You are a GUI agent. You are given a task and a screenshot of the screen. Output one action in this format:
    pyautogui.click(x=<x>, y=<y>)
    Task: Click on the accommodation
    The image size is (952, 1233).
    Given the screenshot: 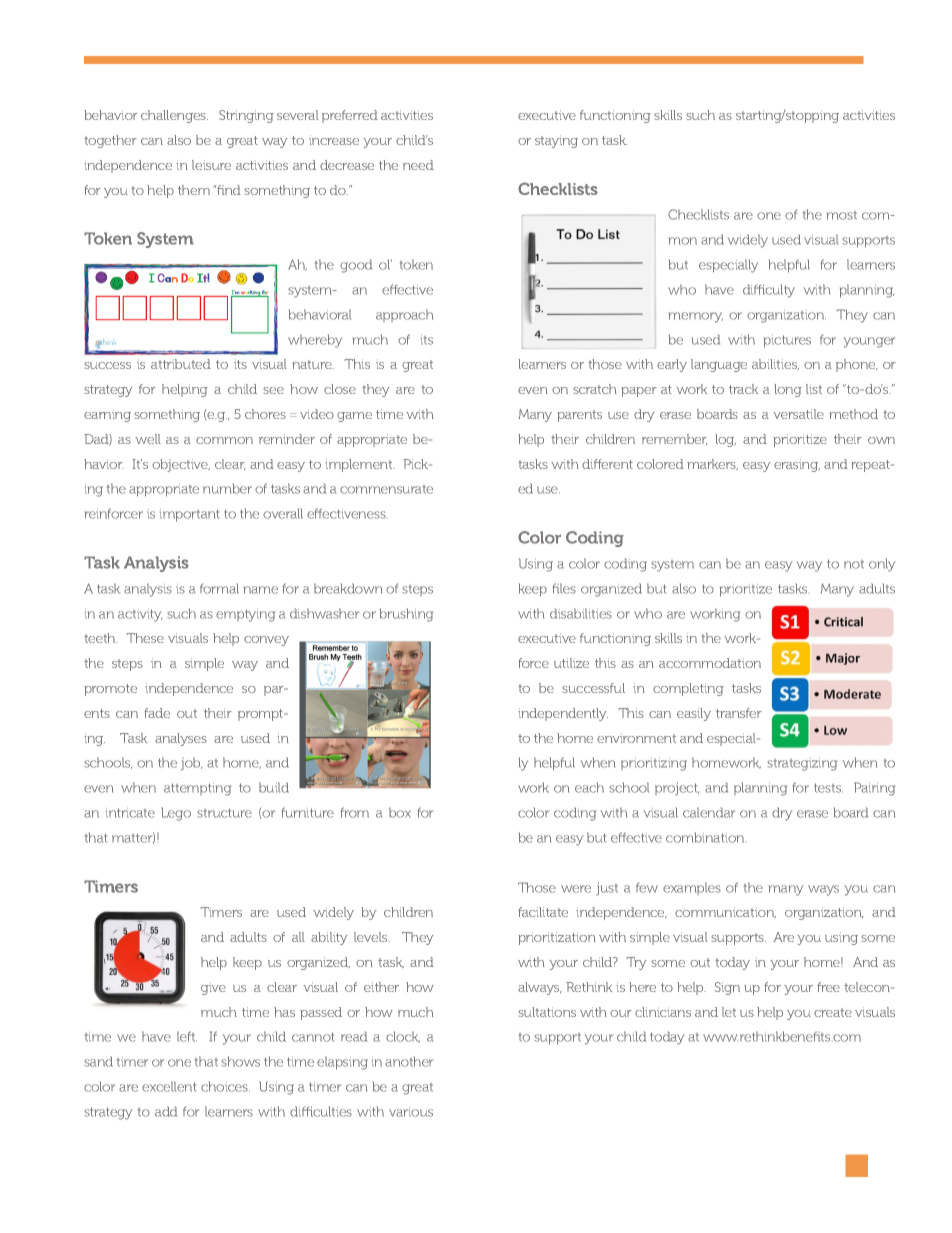 What is the action you would take?
    pyautogui.click(x=710, y=663)
